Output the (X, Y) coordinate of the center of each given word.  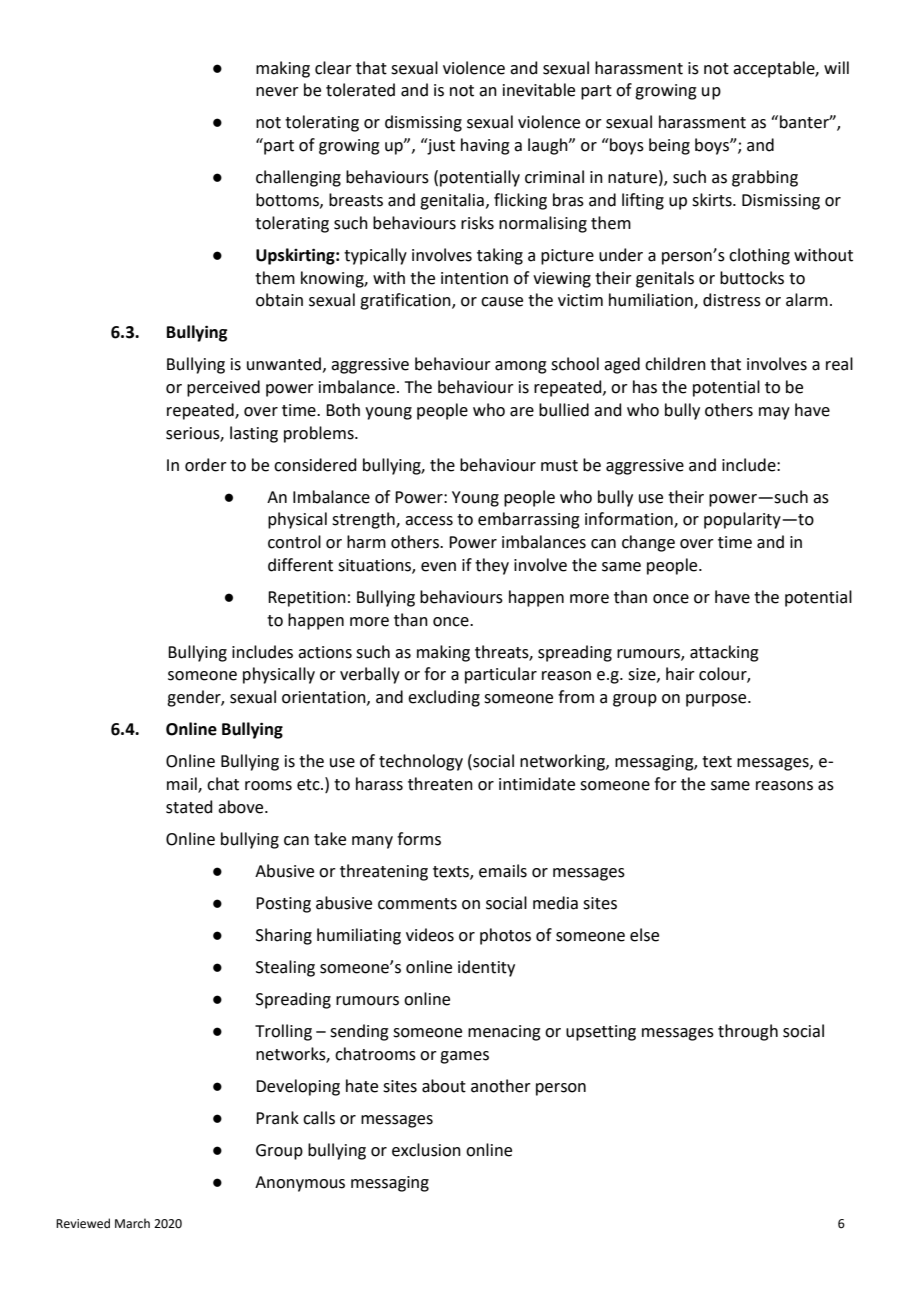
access (429, 521)
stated (189, 807)
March (132, 1223)
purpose (717, 700)
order (206, 465)
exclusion (426, 1150)
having (485, 146)
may (774, 413)
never (277, 92)
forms (419, 839)
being (669, 146)
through (748, 1032)
